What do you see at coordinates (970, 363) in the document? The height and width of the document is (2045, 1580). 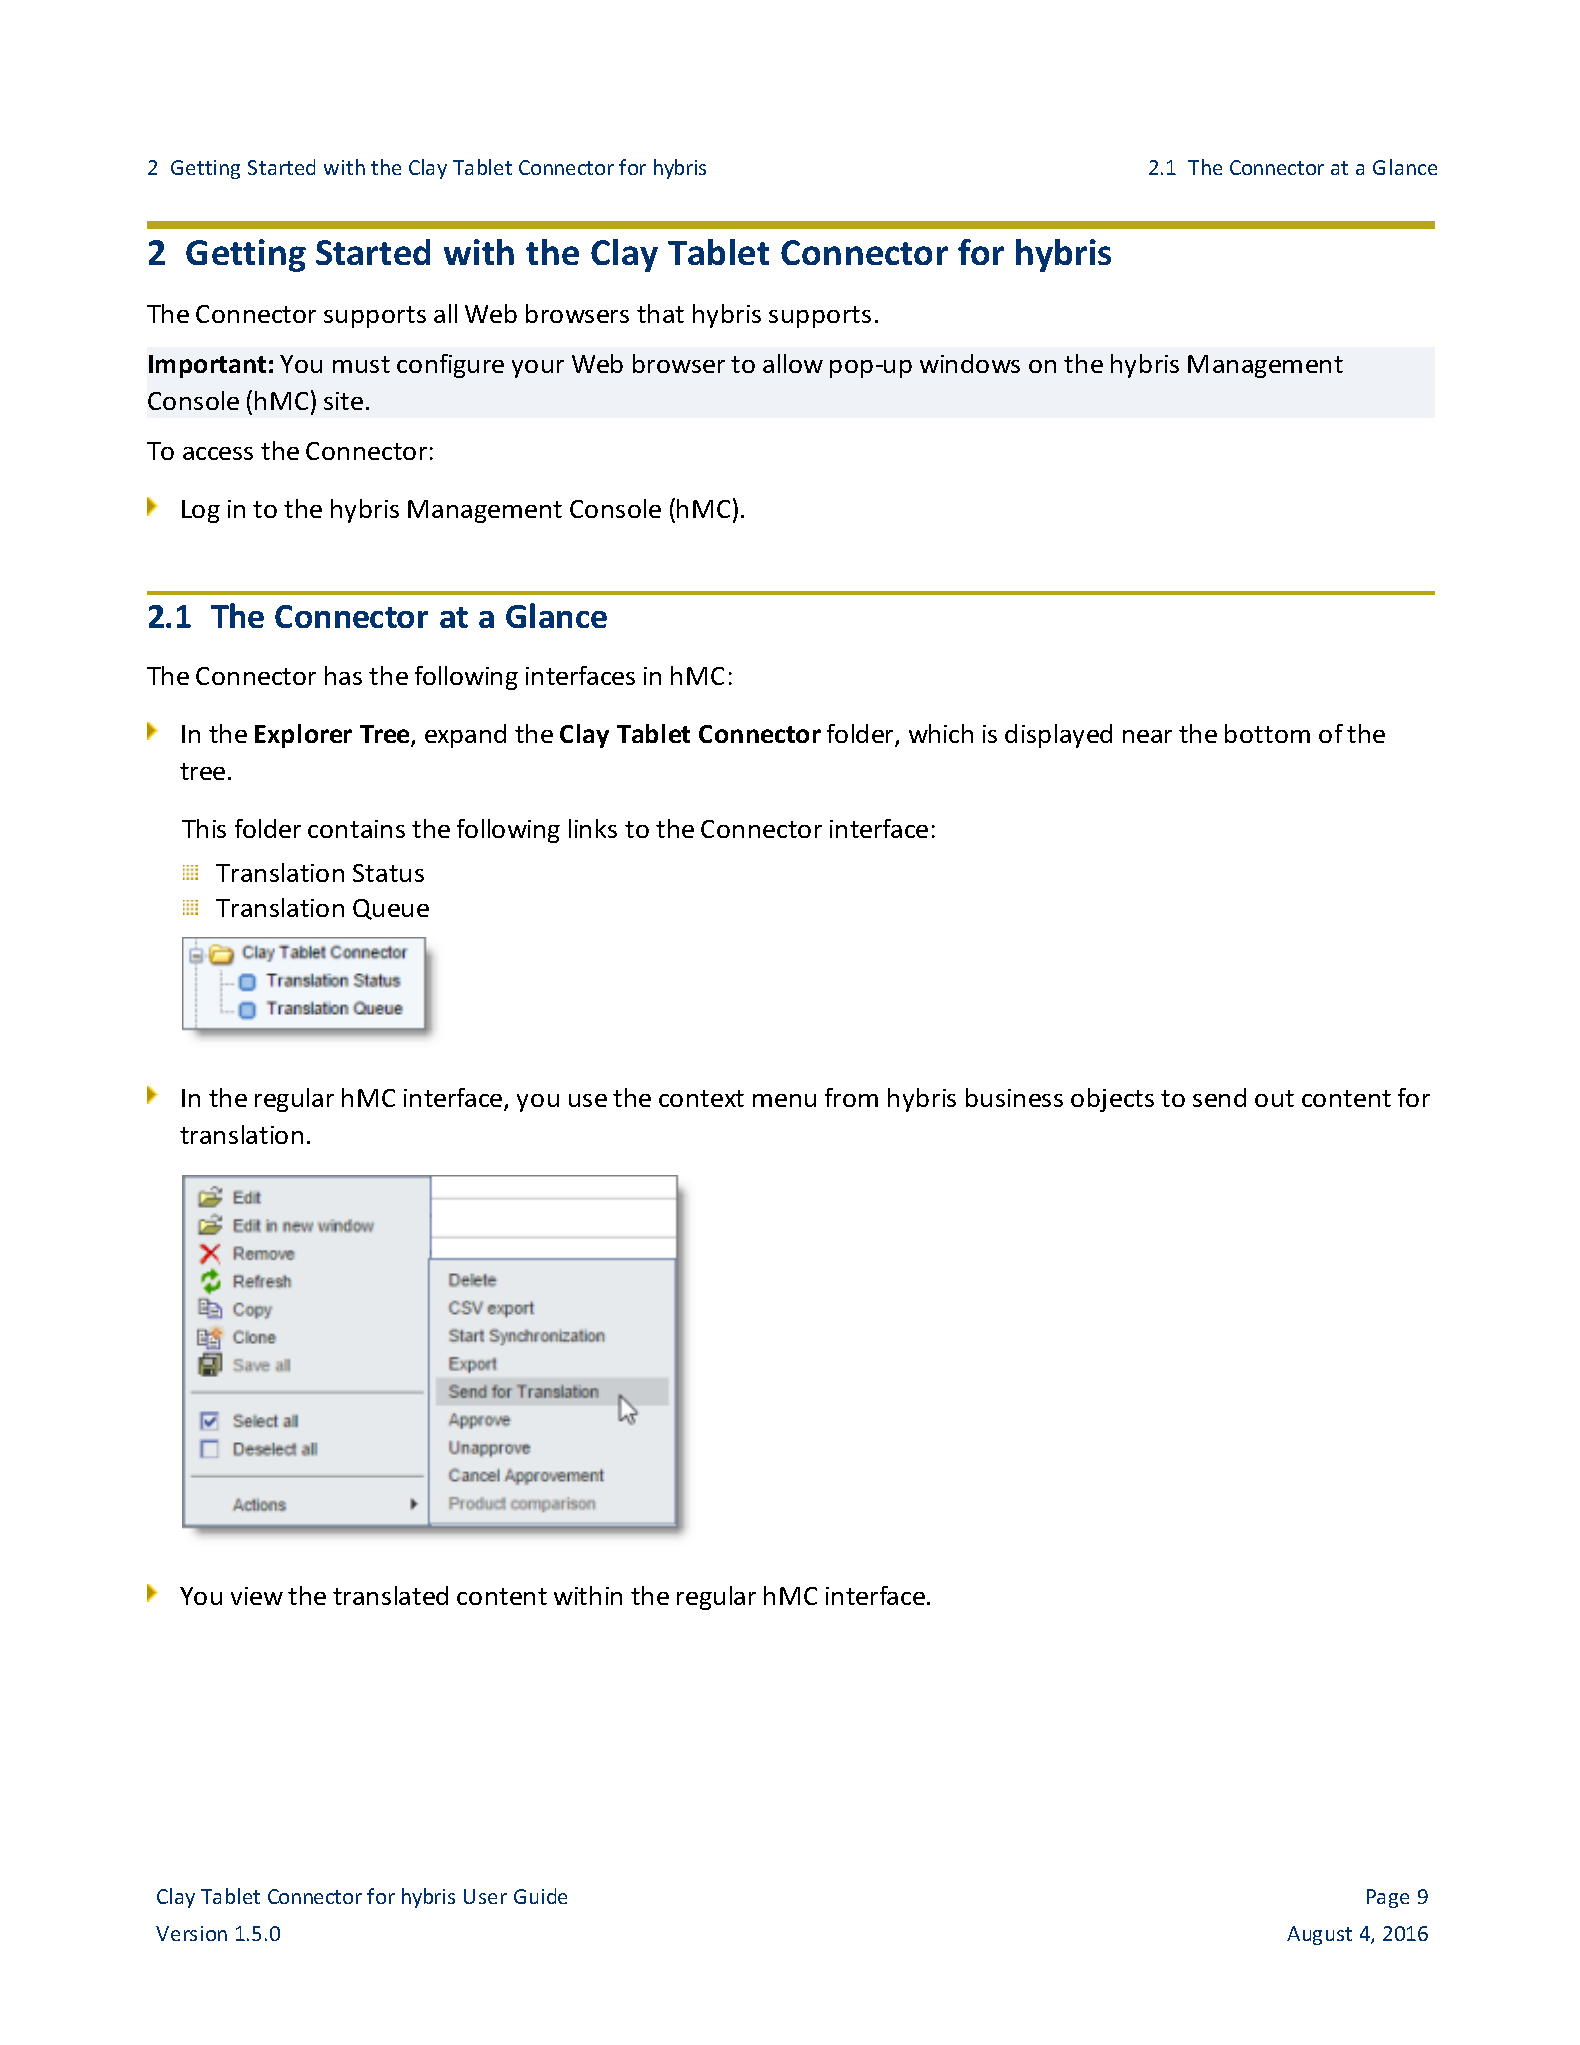 I see `windows` at bounding box center [970, 363].
